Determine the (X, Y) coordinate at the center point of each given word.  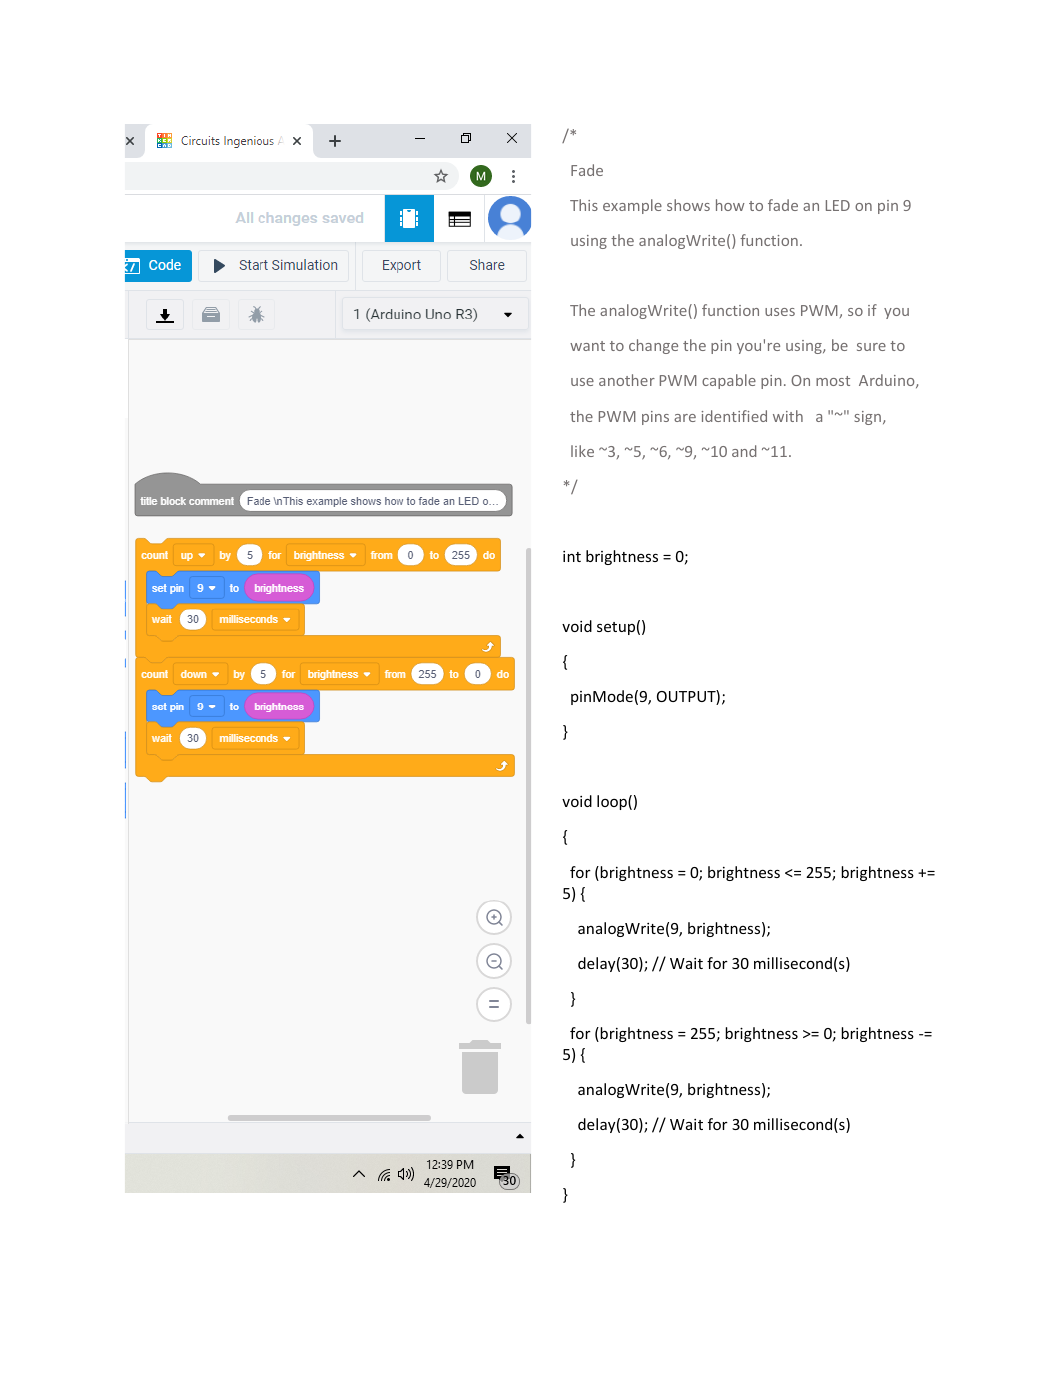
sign (869, 418)
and (744, 451)
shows (688, 205)
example (632, 206)
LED (838, 205)
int (572, 556)
